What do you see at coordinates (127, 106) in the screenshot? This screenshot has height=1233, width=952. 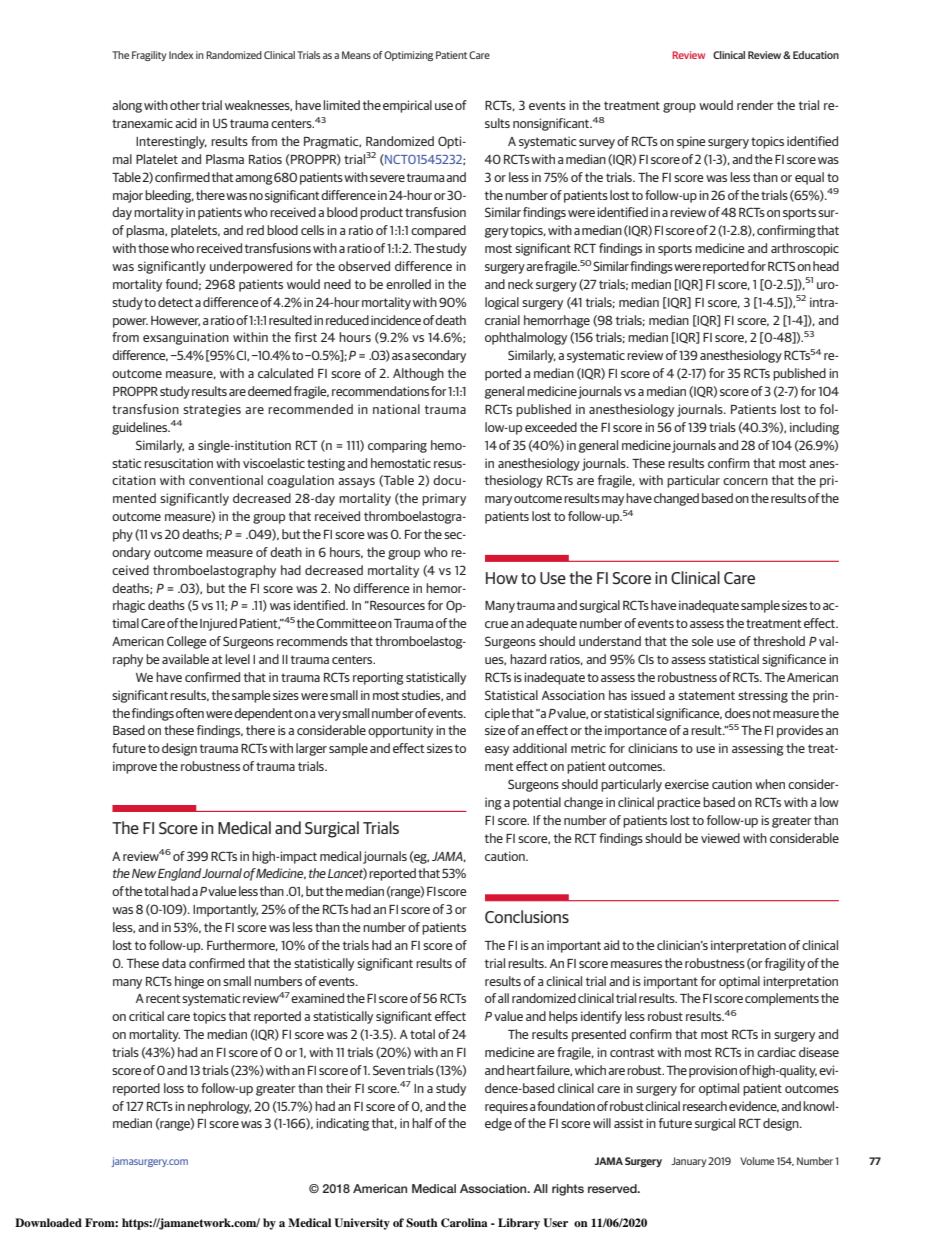 I see `along` at bounding box center [127, 106].
